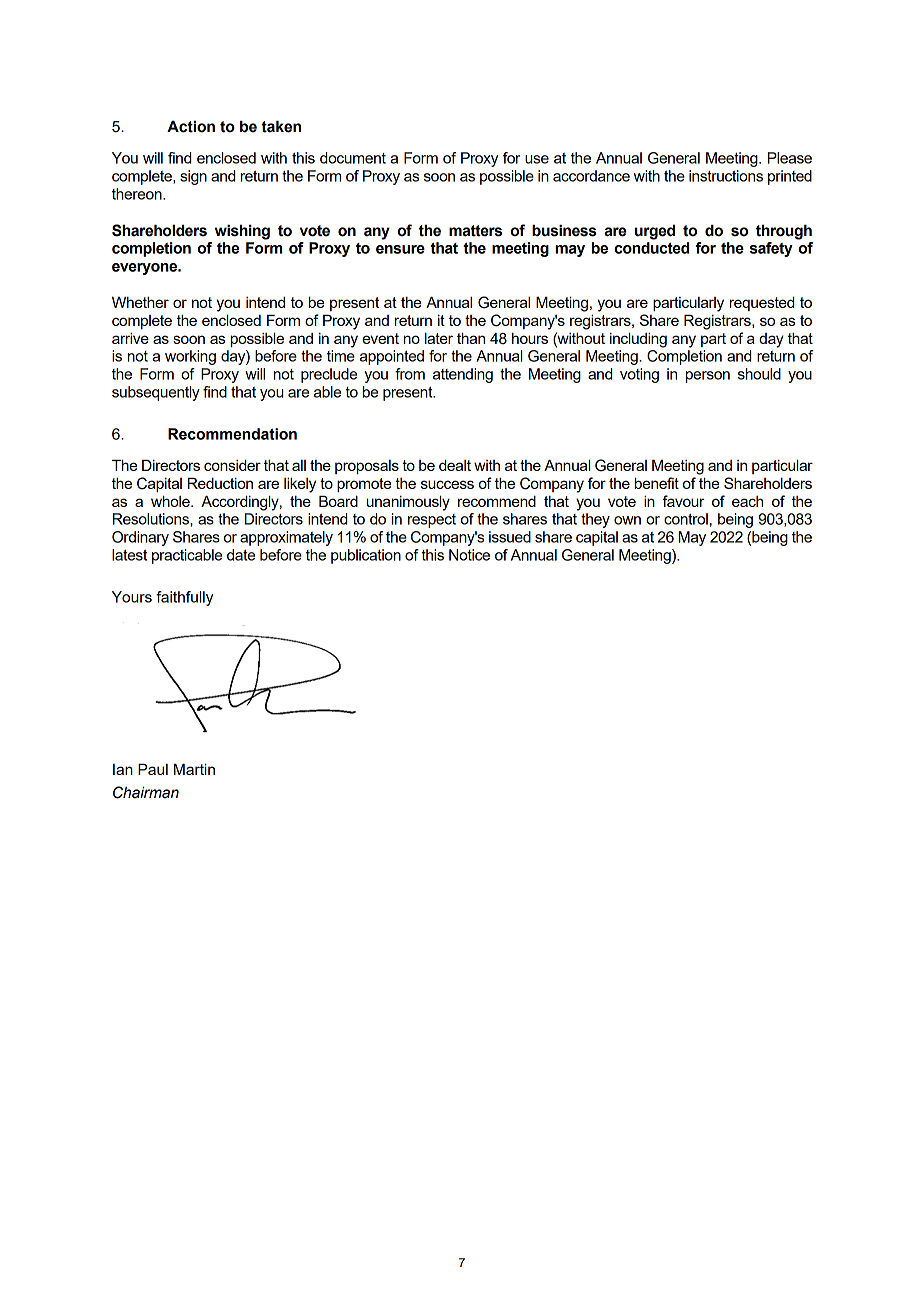  Describe the element at coordinates (184, 598) in the screenshot. I see `faithfully` at that location.
